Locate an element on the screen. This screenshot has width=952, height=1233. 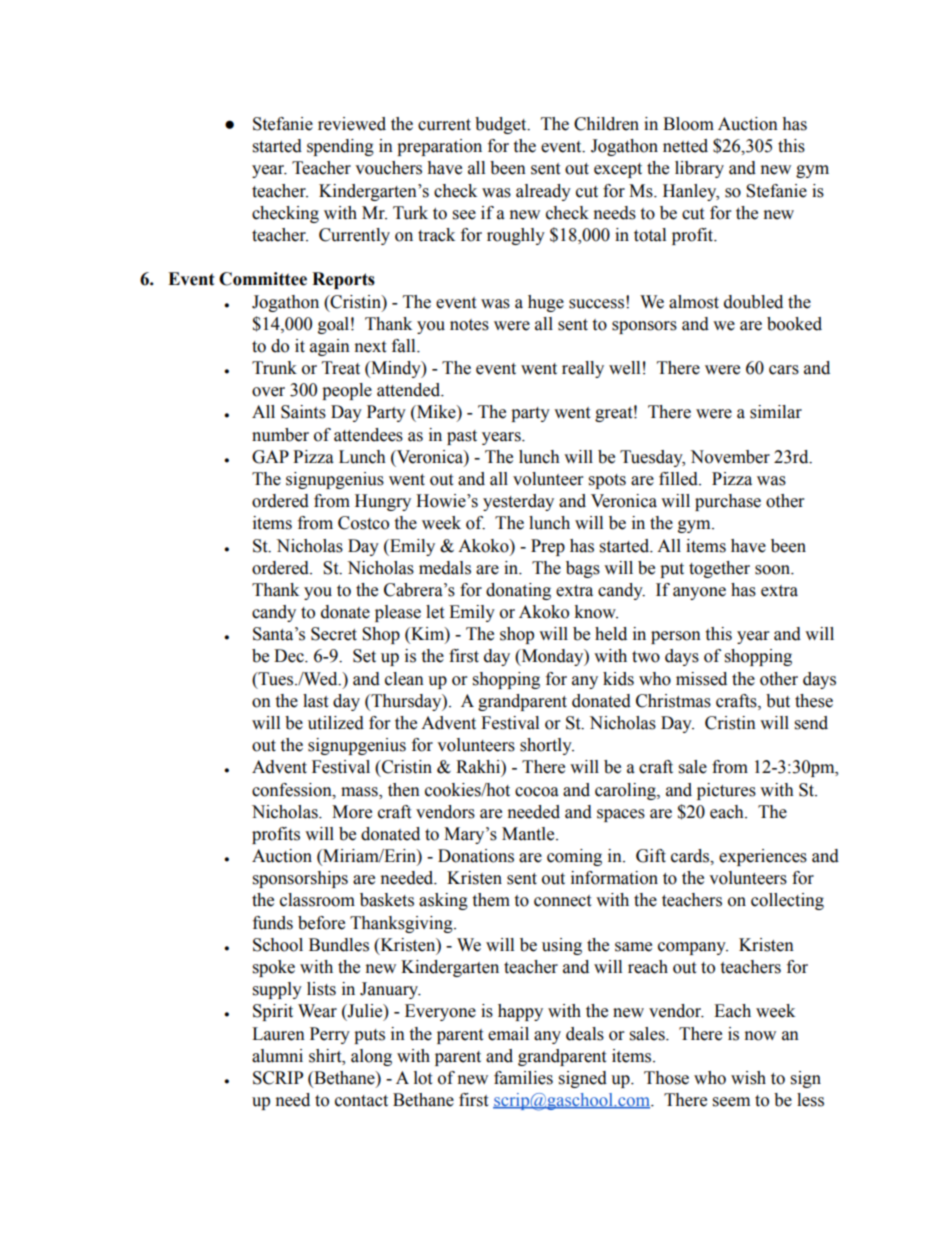
already is located at coordinates (543, 192).
